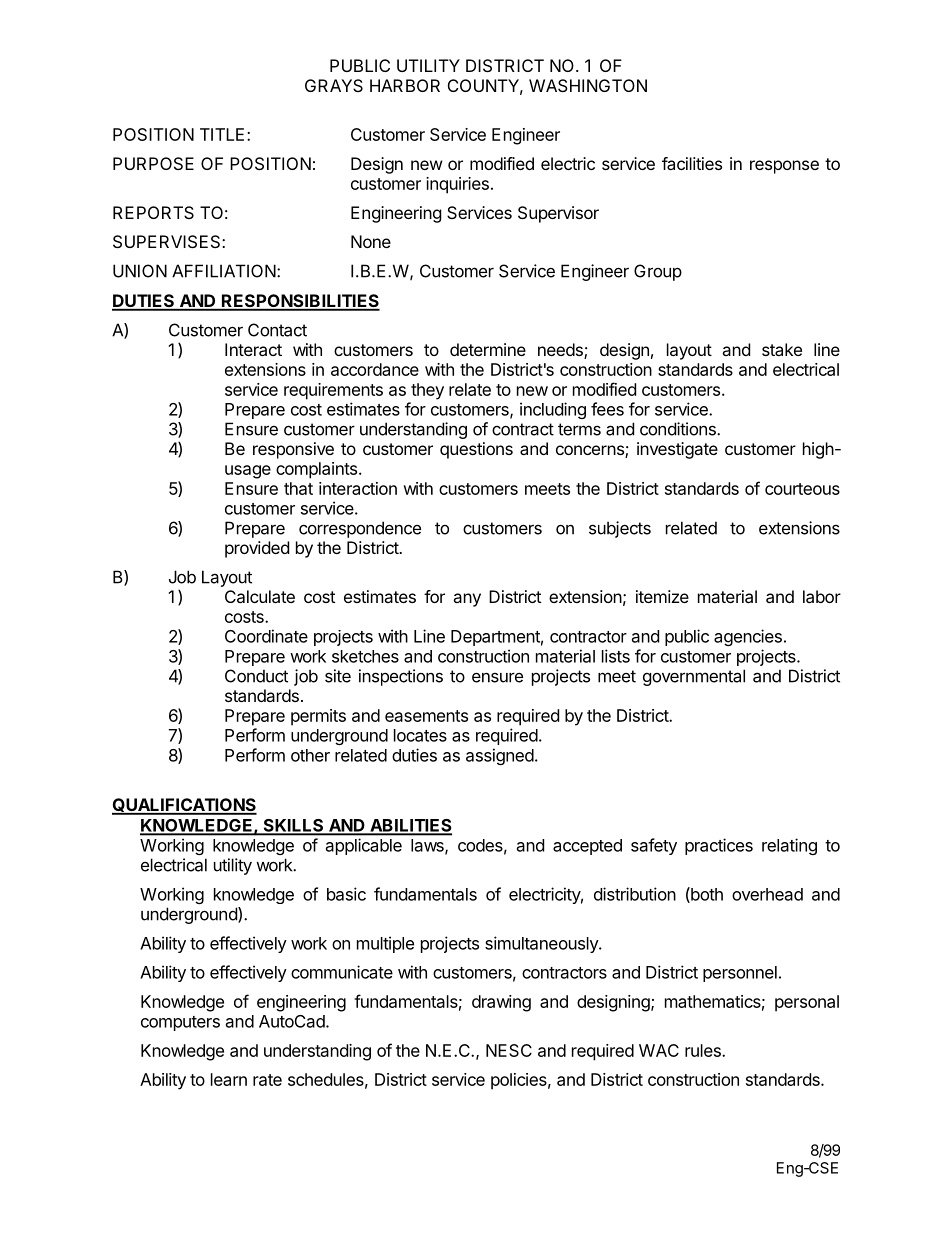 This page has height=1233, width=952. What do you see at coordinates (692, 163) in the page?
I see `facilities` at bounding box center [692, 163].
